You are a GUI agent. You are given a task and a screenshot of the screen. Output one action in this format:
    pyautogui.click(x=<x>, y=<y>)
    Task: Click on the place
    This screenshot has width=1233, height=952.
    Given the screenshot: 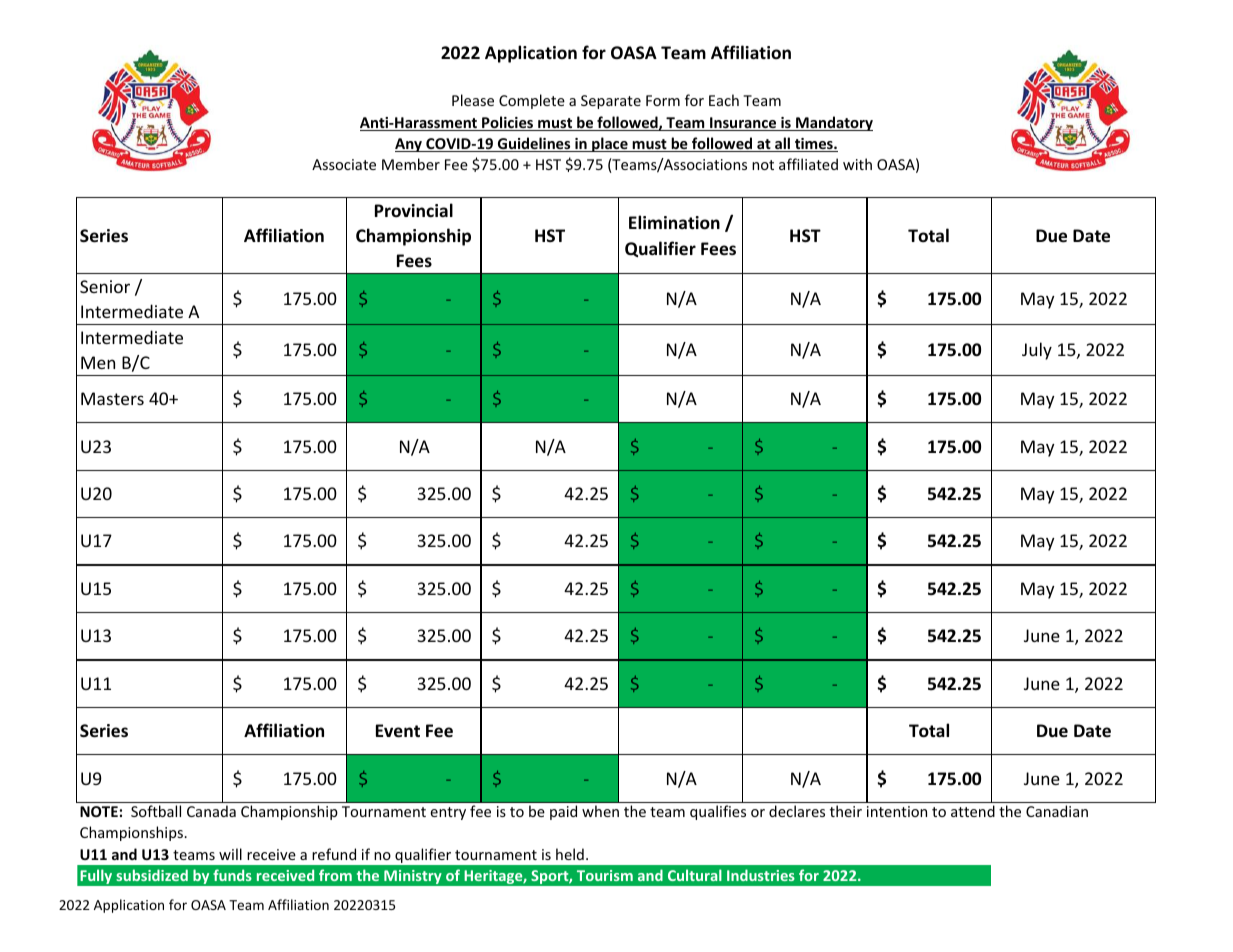 What is the action you would take?
    pyautogui.click(x=610, y=144)
